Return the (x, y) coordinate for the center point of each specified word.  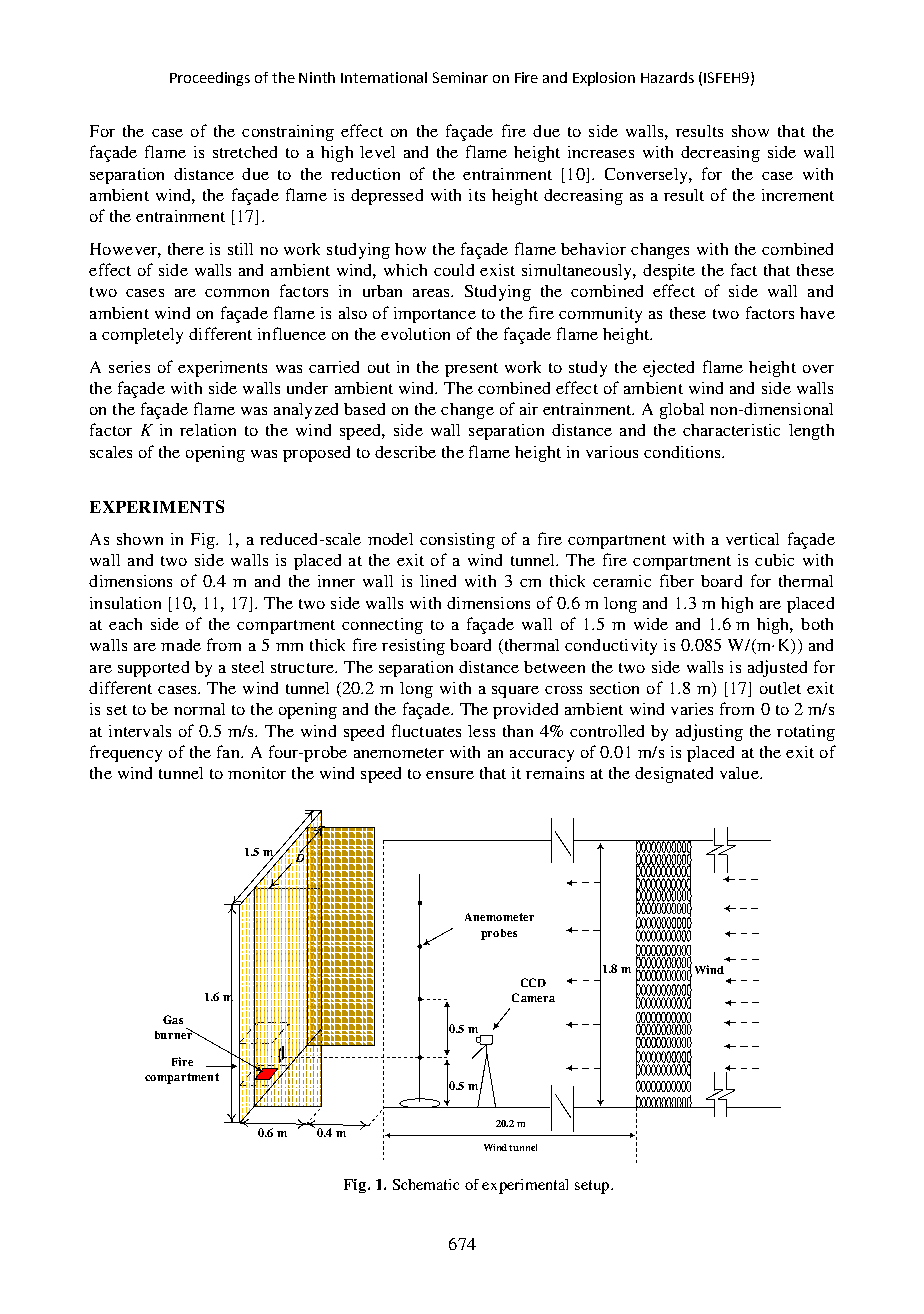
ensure (450, 775)
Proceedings (210, 79)
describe (405, 452)
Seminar (460, 77)
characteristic (731, 430)
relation (208, 430)
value (740, 773)
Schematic (426, 1184)
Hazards (667, 77)
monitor (257, 773)
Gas (173, 1019)
